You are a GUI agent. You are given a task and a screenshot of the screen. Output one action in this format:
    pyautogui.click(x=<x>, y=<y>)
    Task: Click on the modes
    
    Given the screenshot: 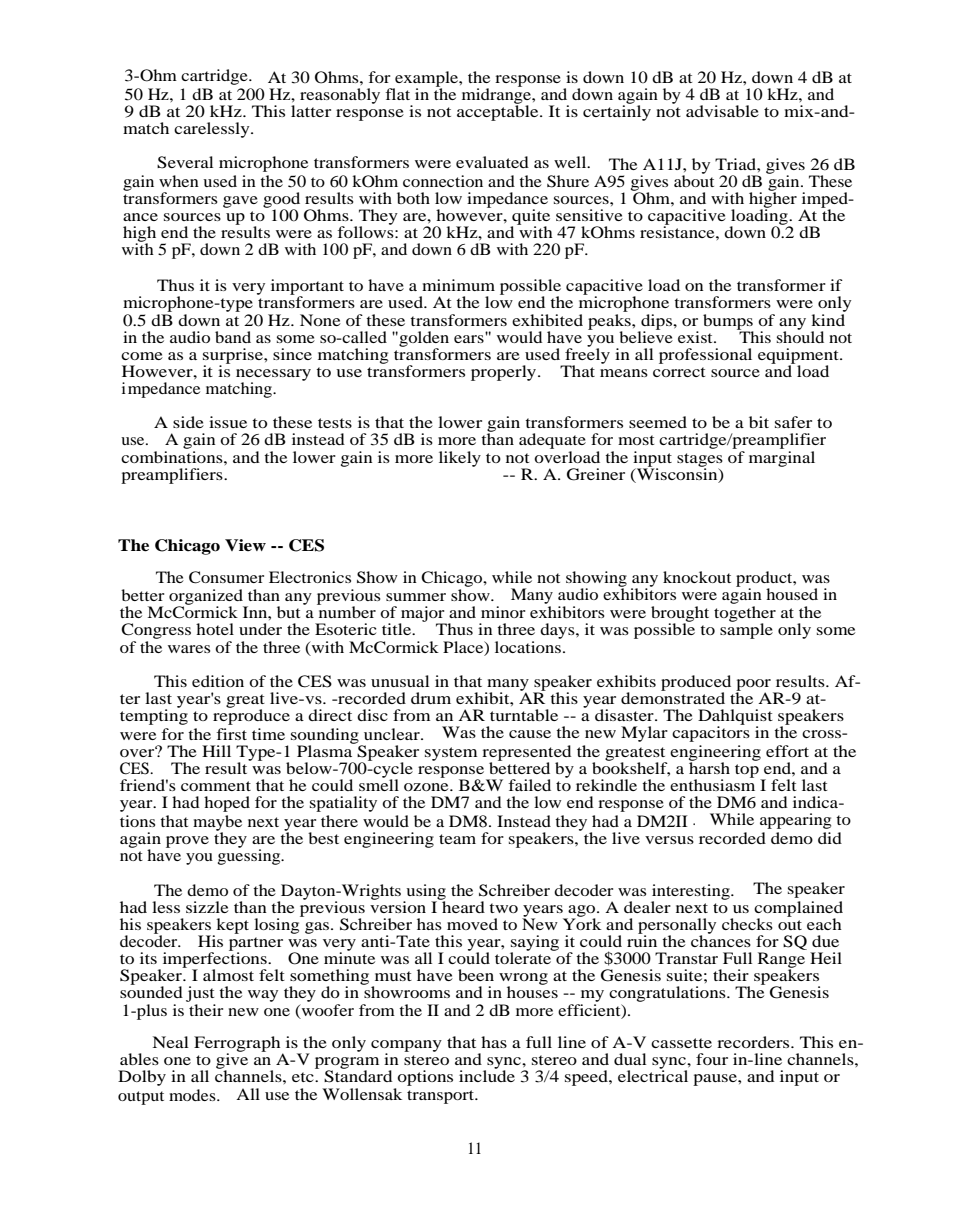 What is the action you would take?
    pyautogui.click(x=193, y=1095)
